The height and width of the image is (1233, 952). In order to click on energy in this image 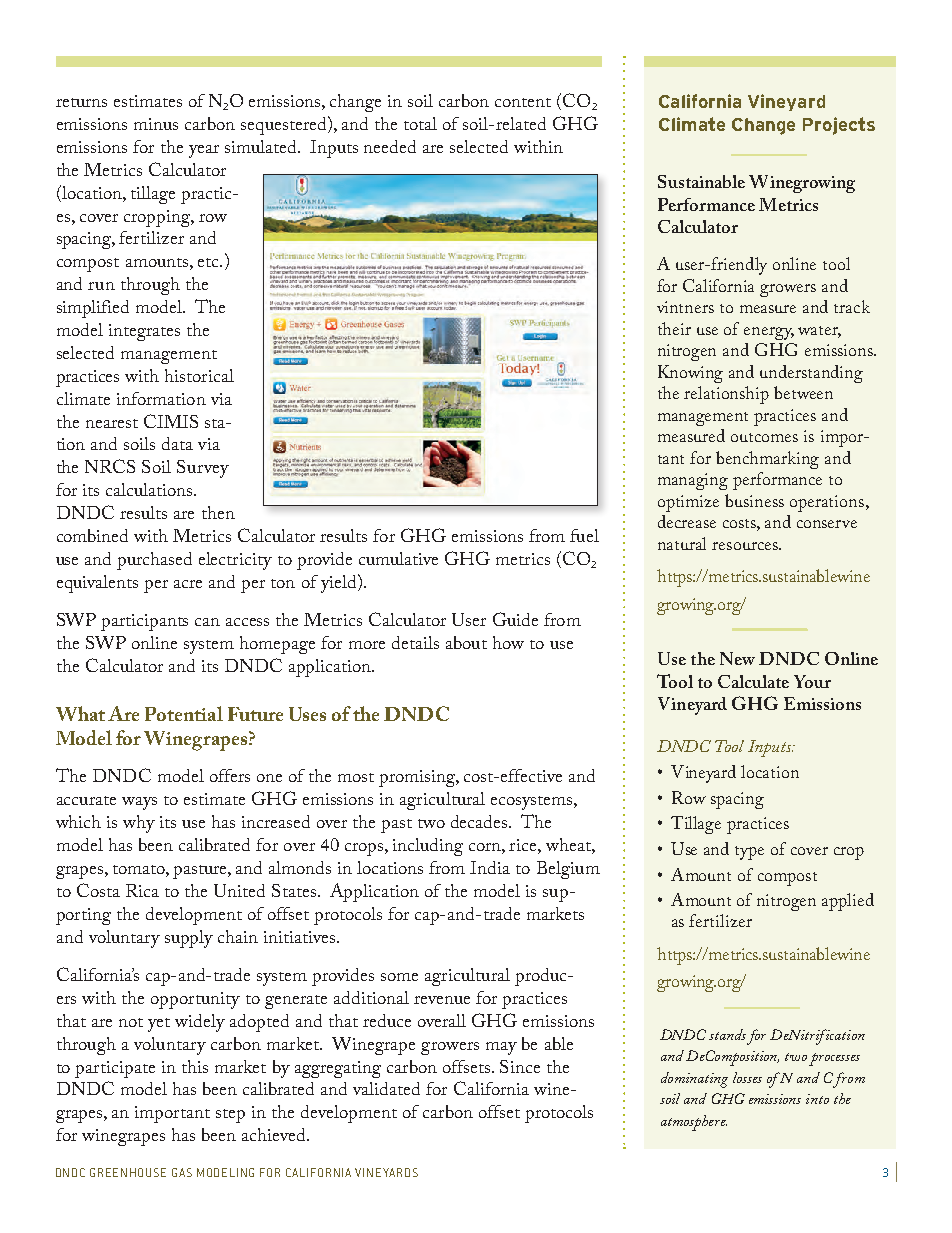, I will do `click(769, 333)`.
